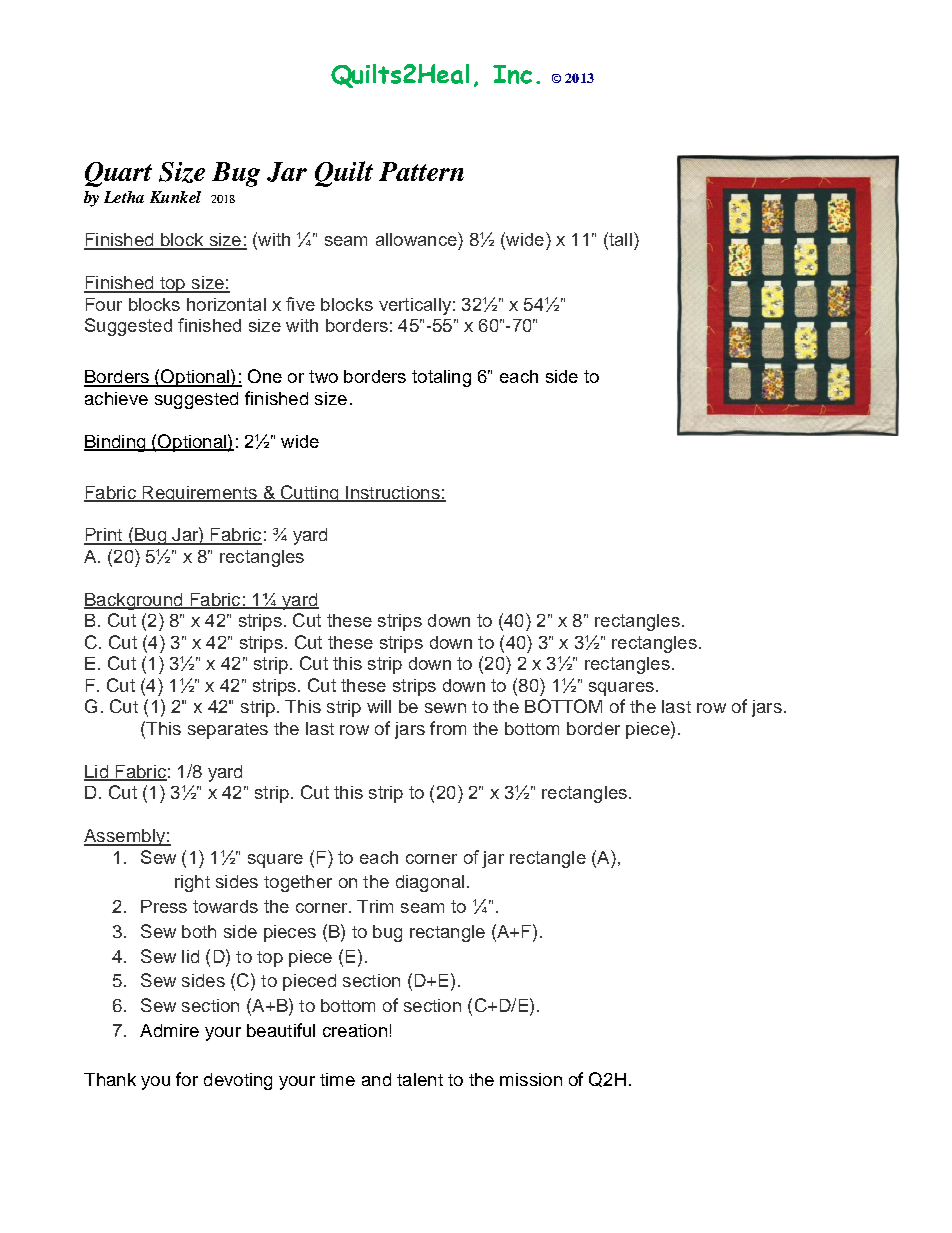 The height and width of the page is (1233, 952). What do you see at coordinates (421, 171) in the page?
I see `Pattern` at bounding box center [421, 171].
